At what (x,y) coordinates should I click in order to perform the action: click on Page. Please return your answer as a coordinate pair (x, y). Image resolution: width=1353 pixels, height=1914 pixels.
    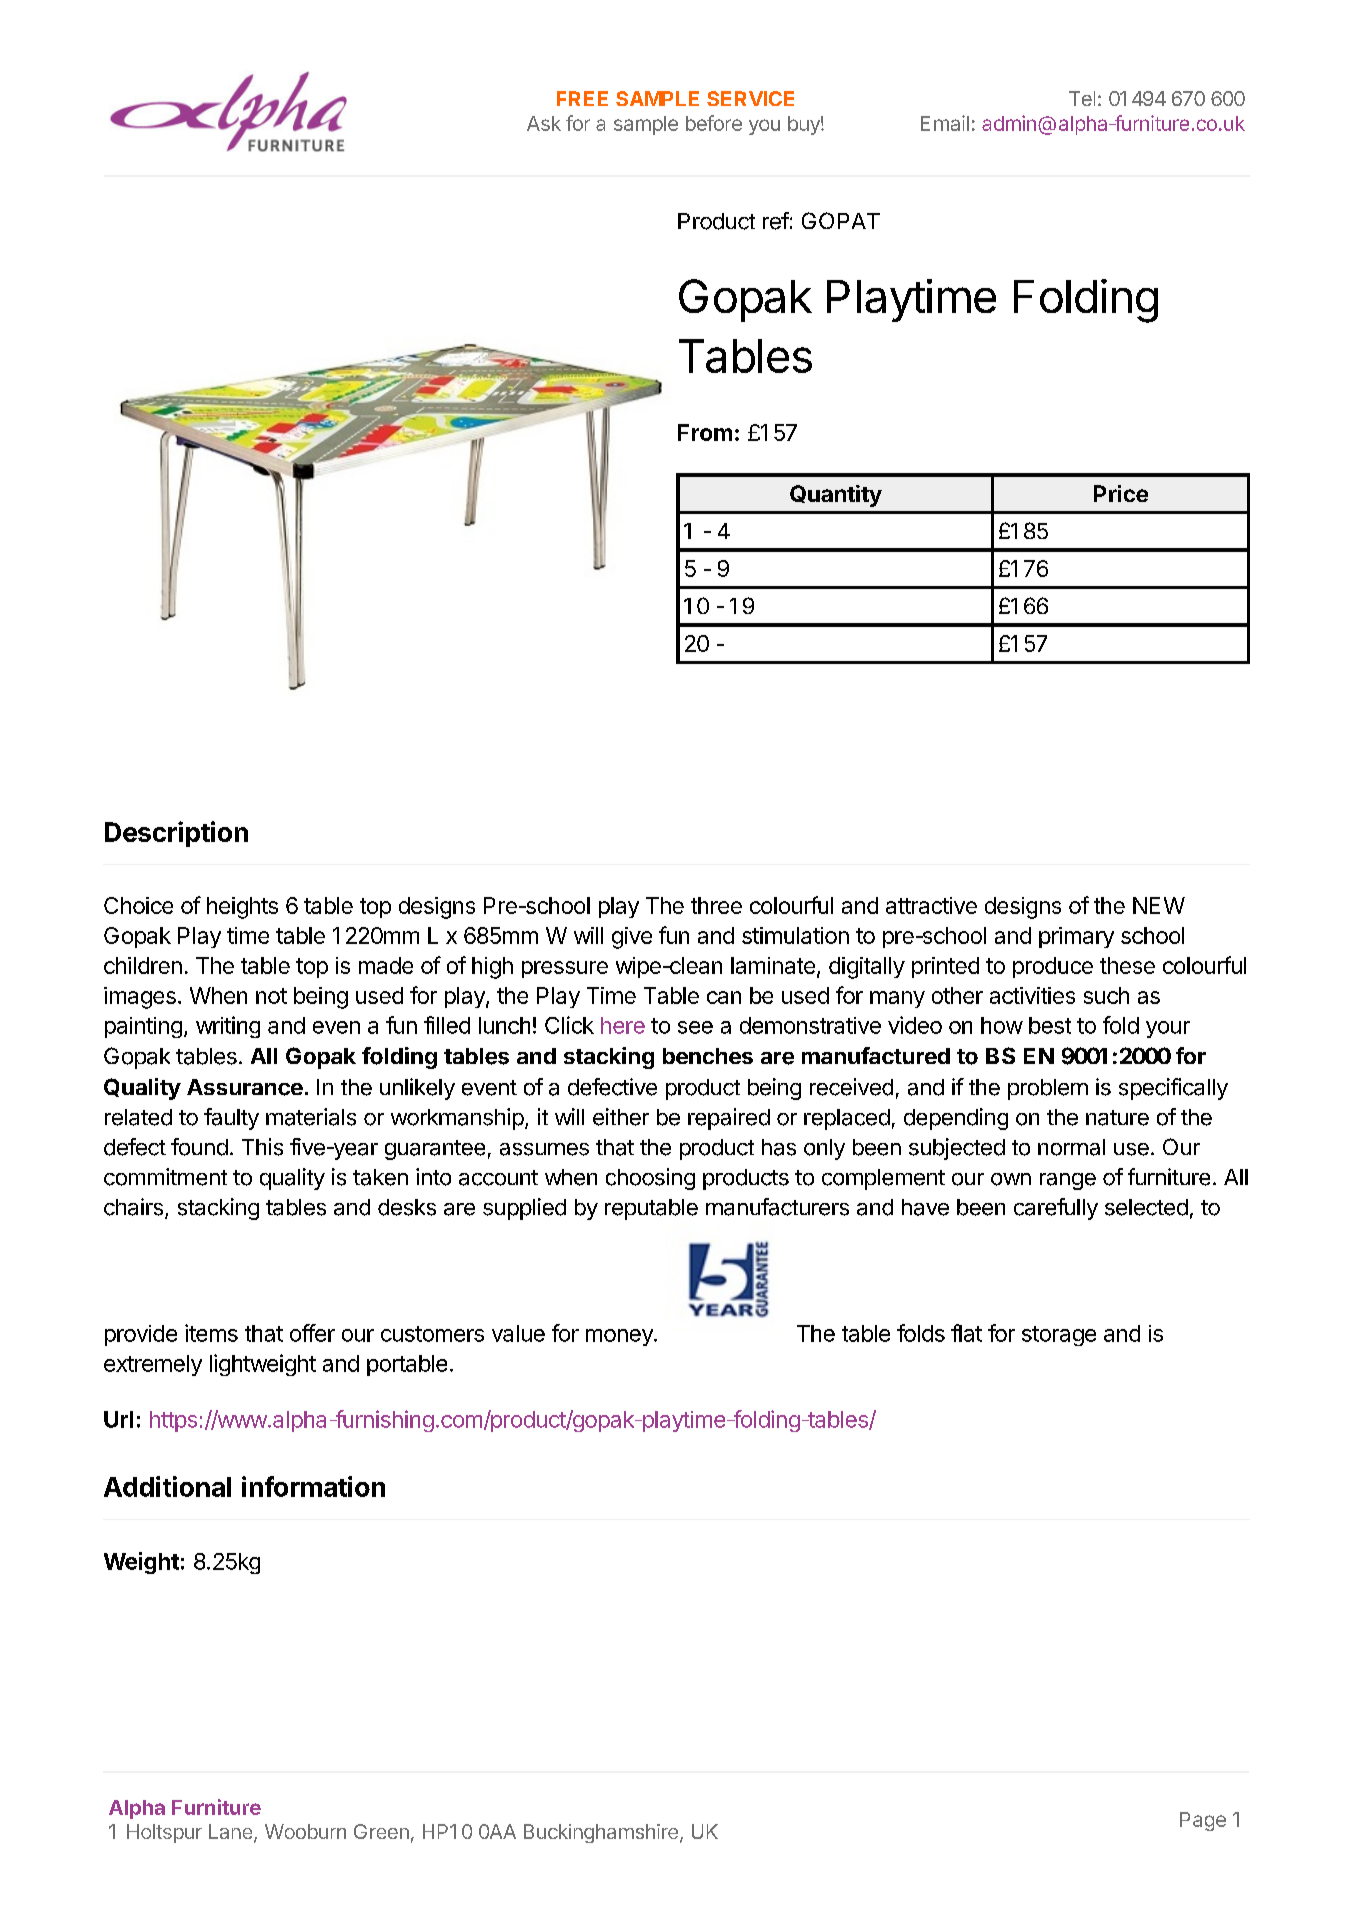
    Looking at the image, I should click on (1203, 1821).
